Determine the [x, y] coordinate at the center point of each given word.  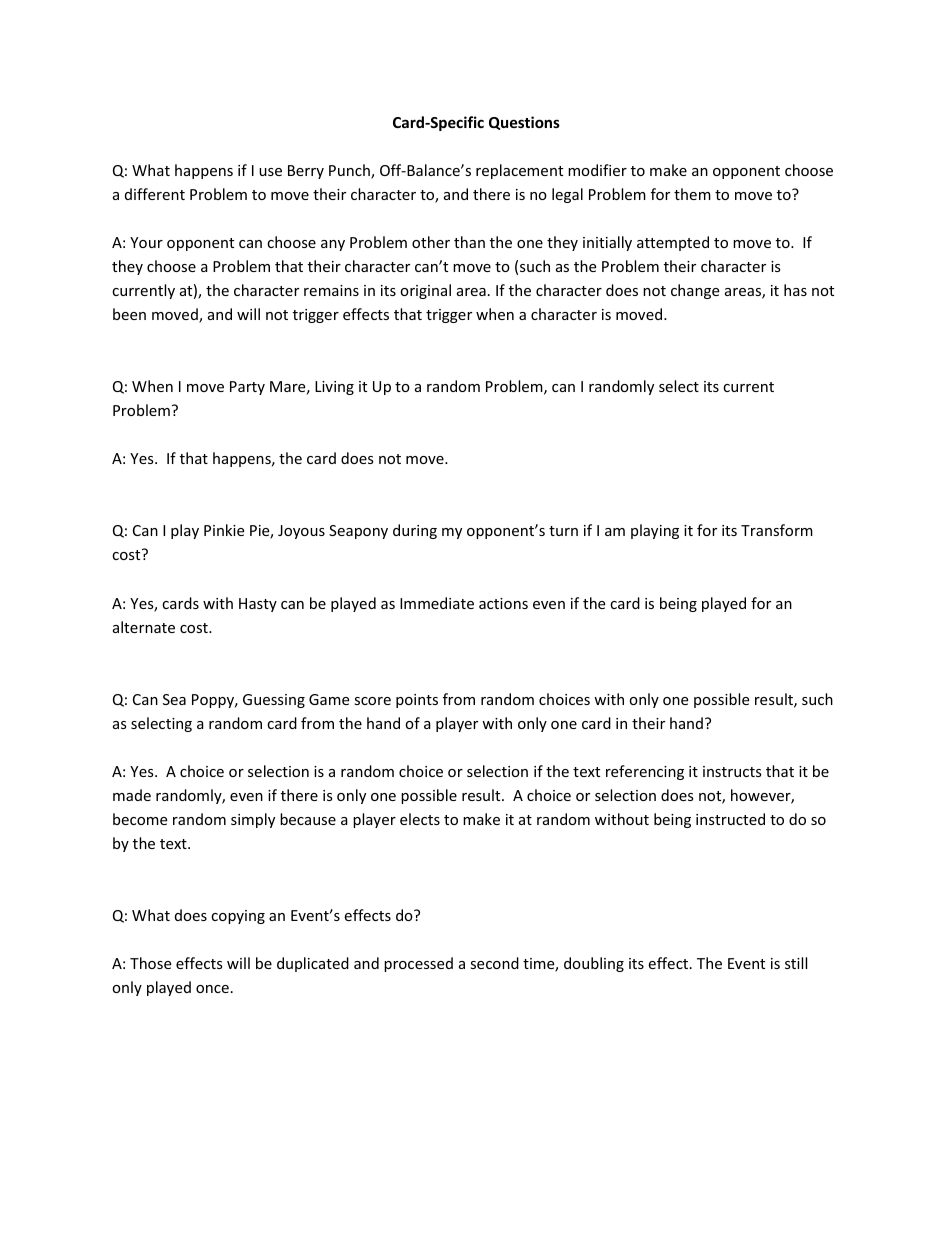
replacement [519, 171]
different [155, 194]
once [212, 989]
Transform [777, 530]
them [692, 194]
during [415, 531]
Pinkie [224, 530]
